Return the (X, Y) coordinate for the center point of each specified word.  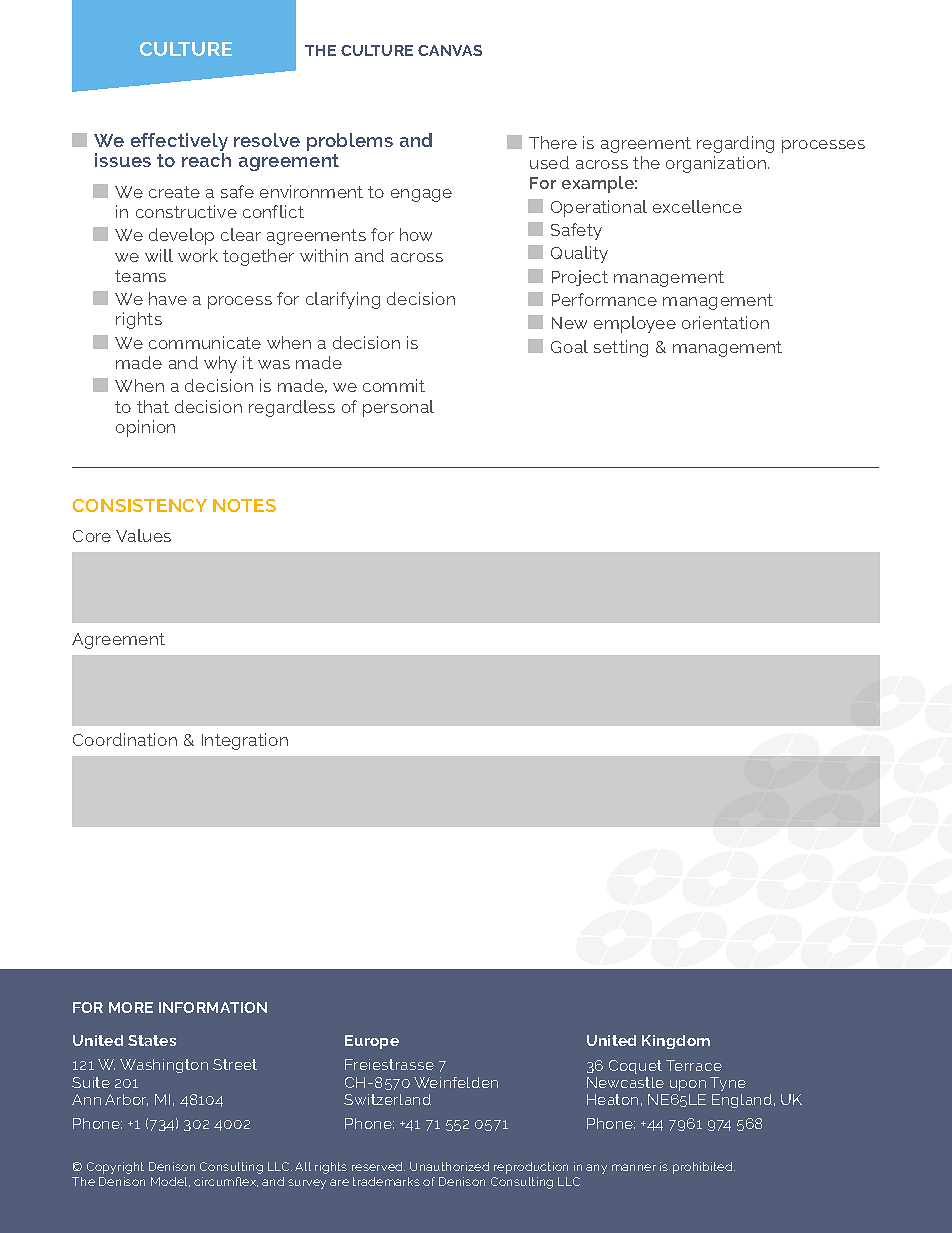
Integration (245, 741)
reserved (378, 1166)
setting (621, 348)
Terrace (694, 1065)
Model (170, 1182)
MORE (131, 1007)
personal (398, 408)
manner (634, 1167)
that (153, 406)
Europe (372, 1042)
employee (635, 324)
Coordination (125, 739)
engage (421, 195)
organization (716, 164)
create (174, 192)
